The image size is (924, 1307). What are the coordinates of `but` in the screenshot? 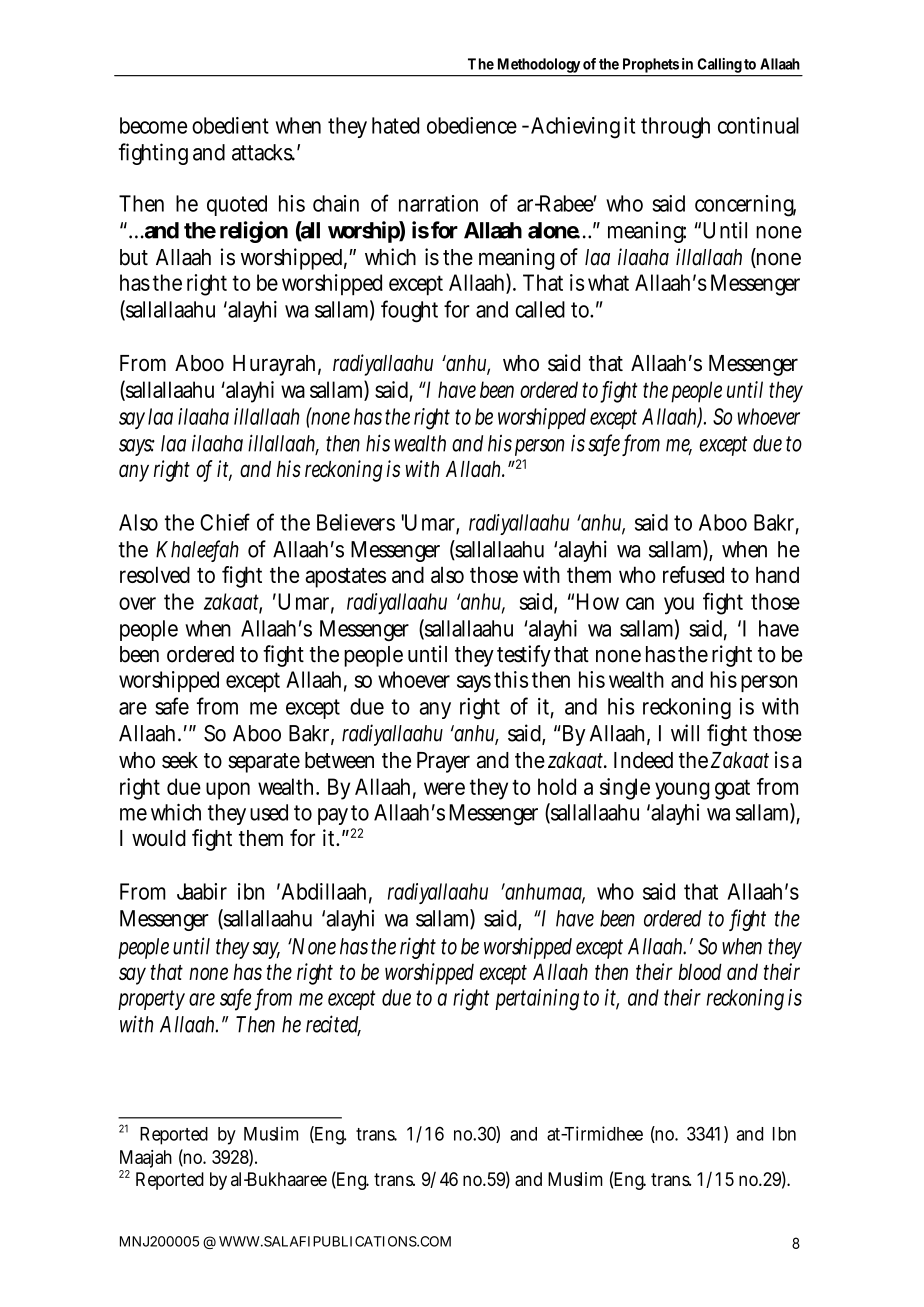 It's located at (134, 257).
